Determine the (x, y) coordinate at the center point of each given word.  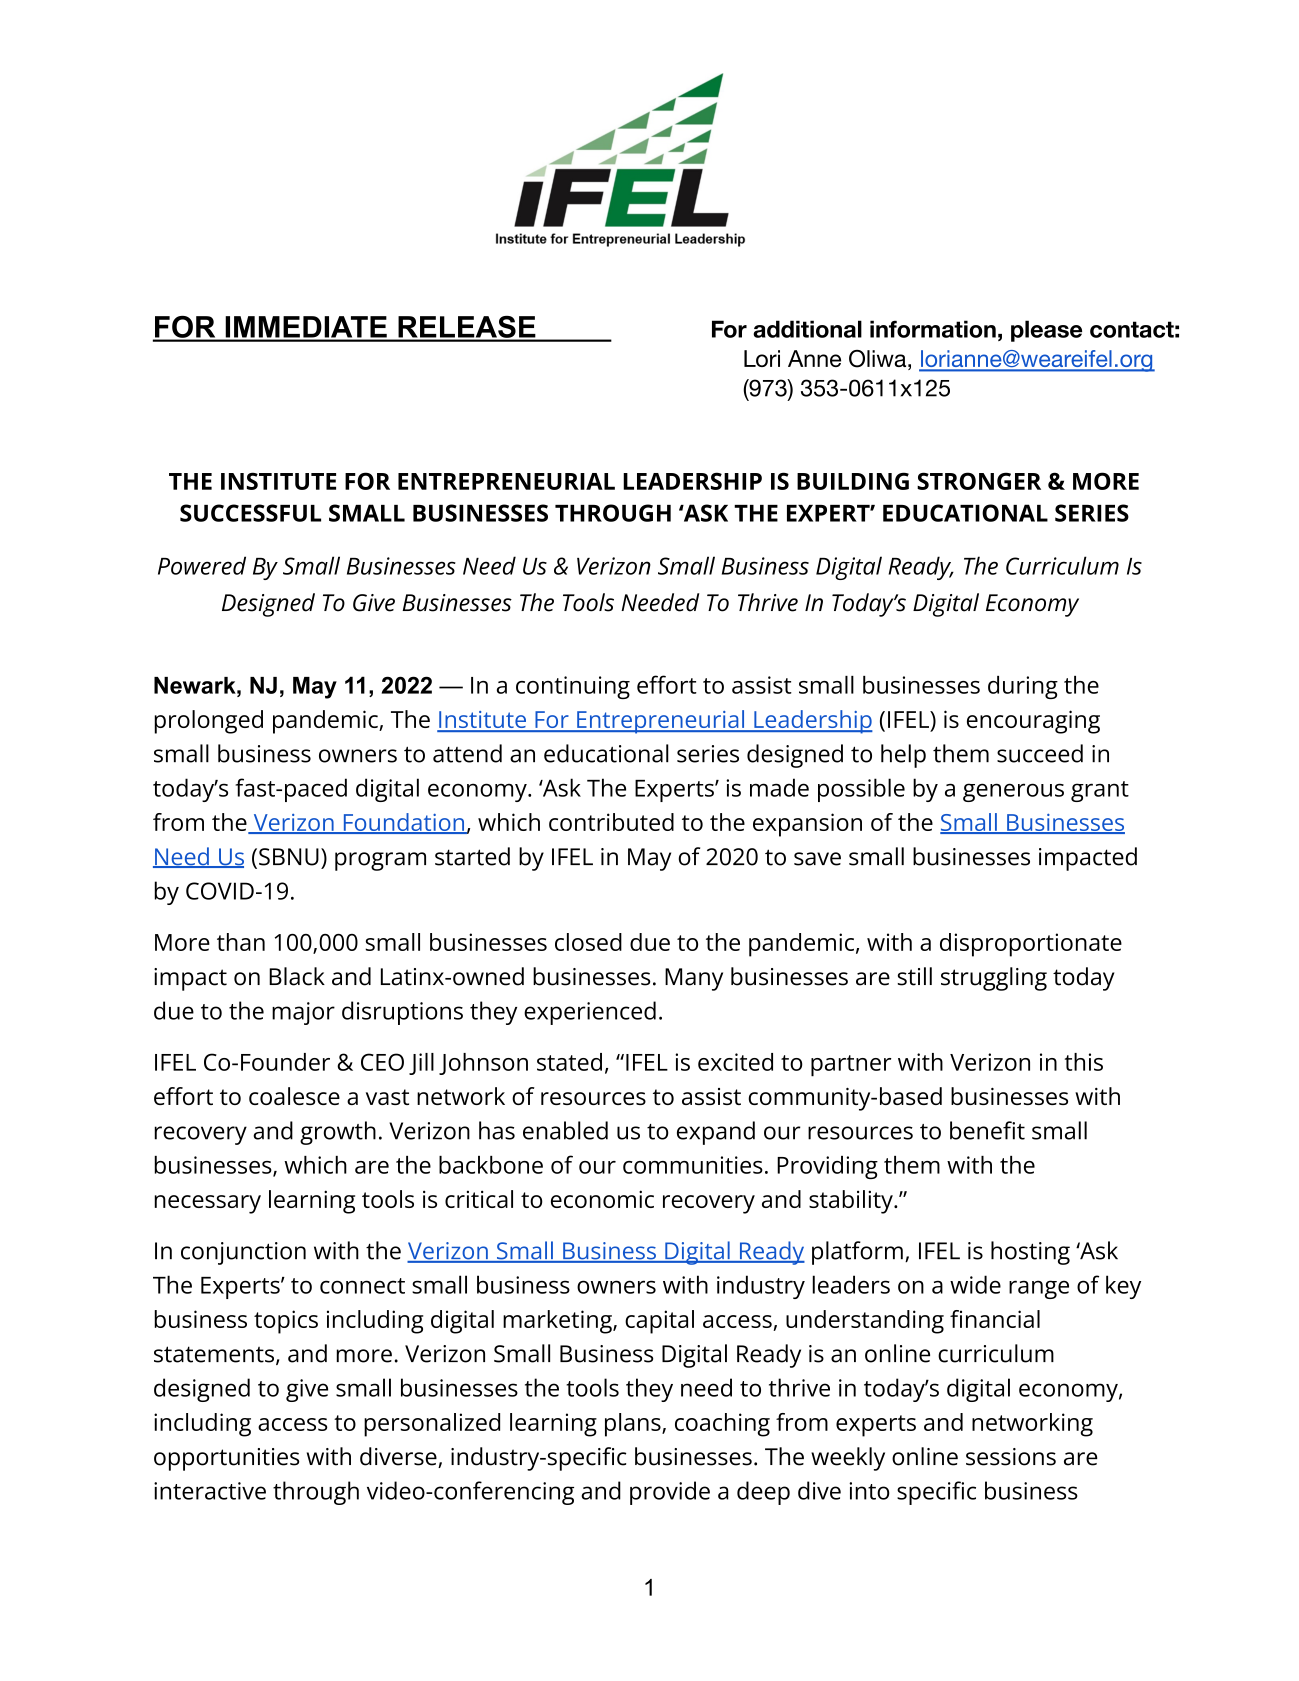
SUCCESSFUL (250, 513)
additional (807, 329)
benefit (987, 1130)
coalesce (294, 1096)
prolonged (208, 722)
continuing (573, 687)
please (1046, 331)
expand (716, 1133)
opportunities (227, 1459)
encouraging (1033, 722)
